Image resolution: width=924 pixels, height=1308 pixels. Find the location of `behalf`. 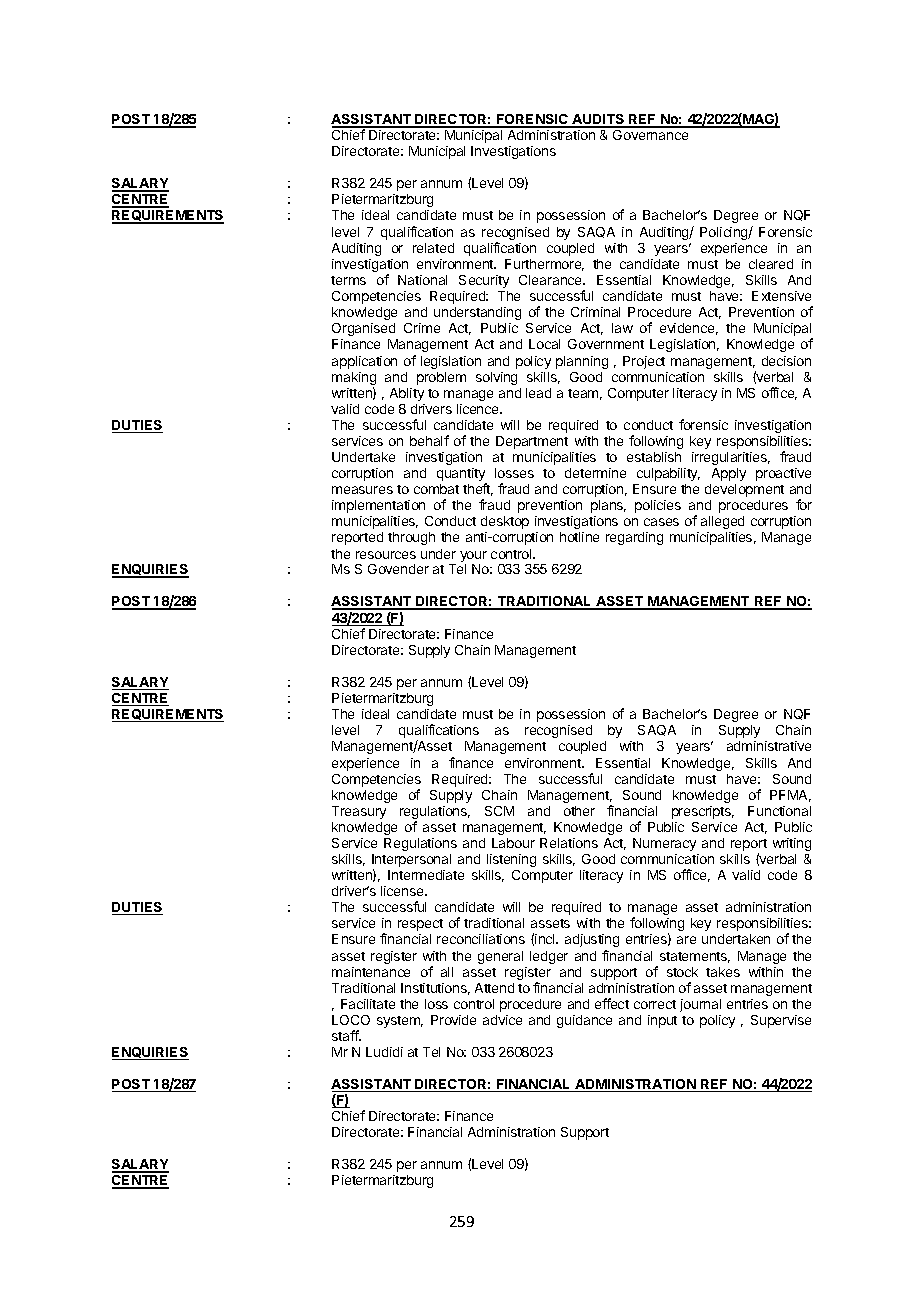

behalf is located at coordinates (429, 440).
